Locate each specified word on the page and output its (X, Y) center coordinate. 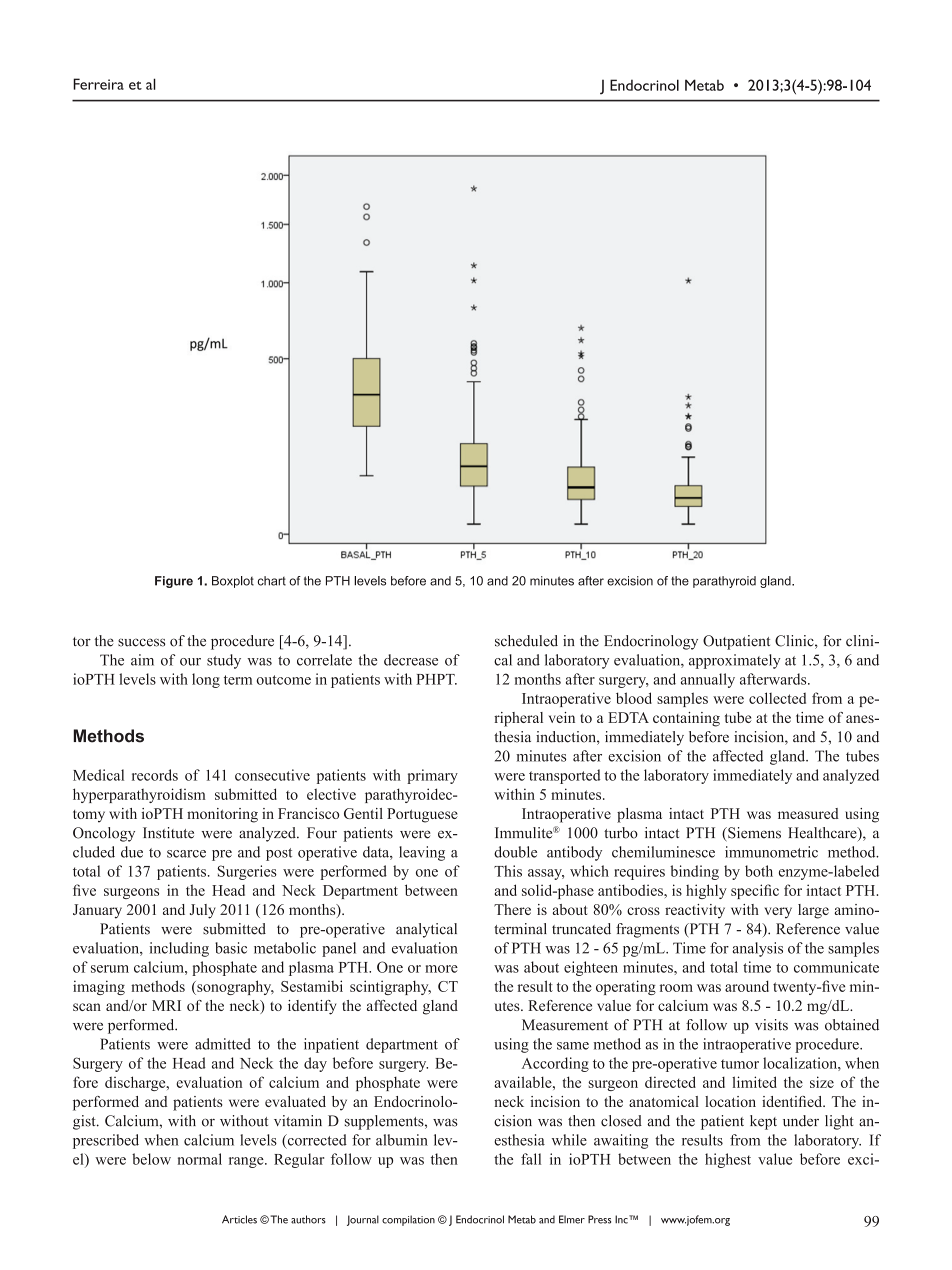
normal (200, 1159)
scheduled (526, 641)
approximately (735, 661)
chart (272, 581)
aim (142, 660)
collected (777, 698)
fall (531, 1159)
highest (728, 1160)
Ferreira (98, 84)
